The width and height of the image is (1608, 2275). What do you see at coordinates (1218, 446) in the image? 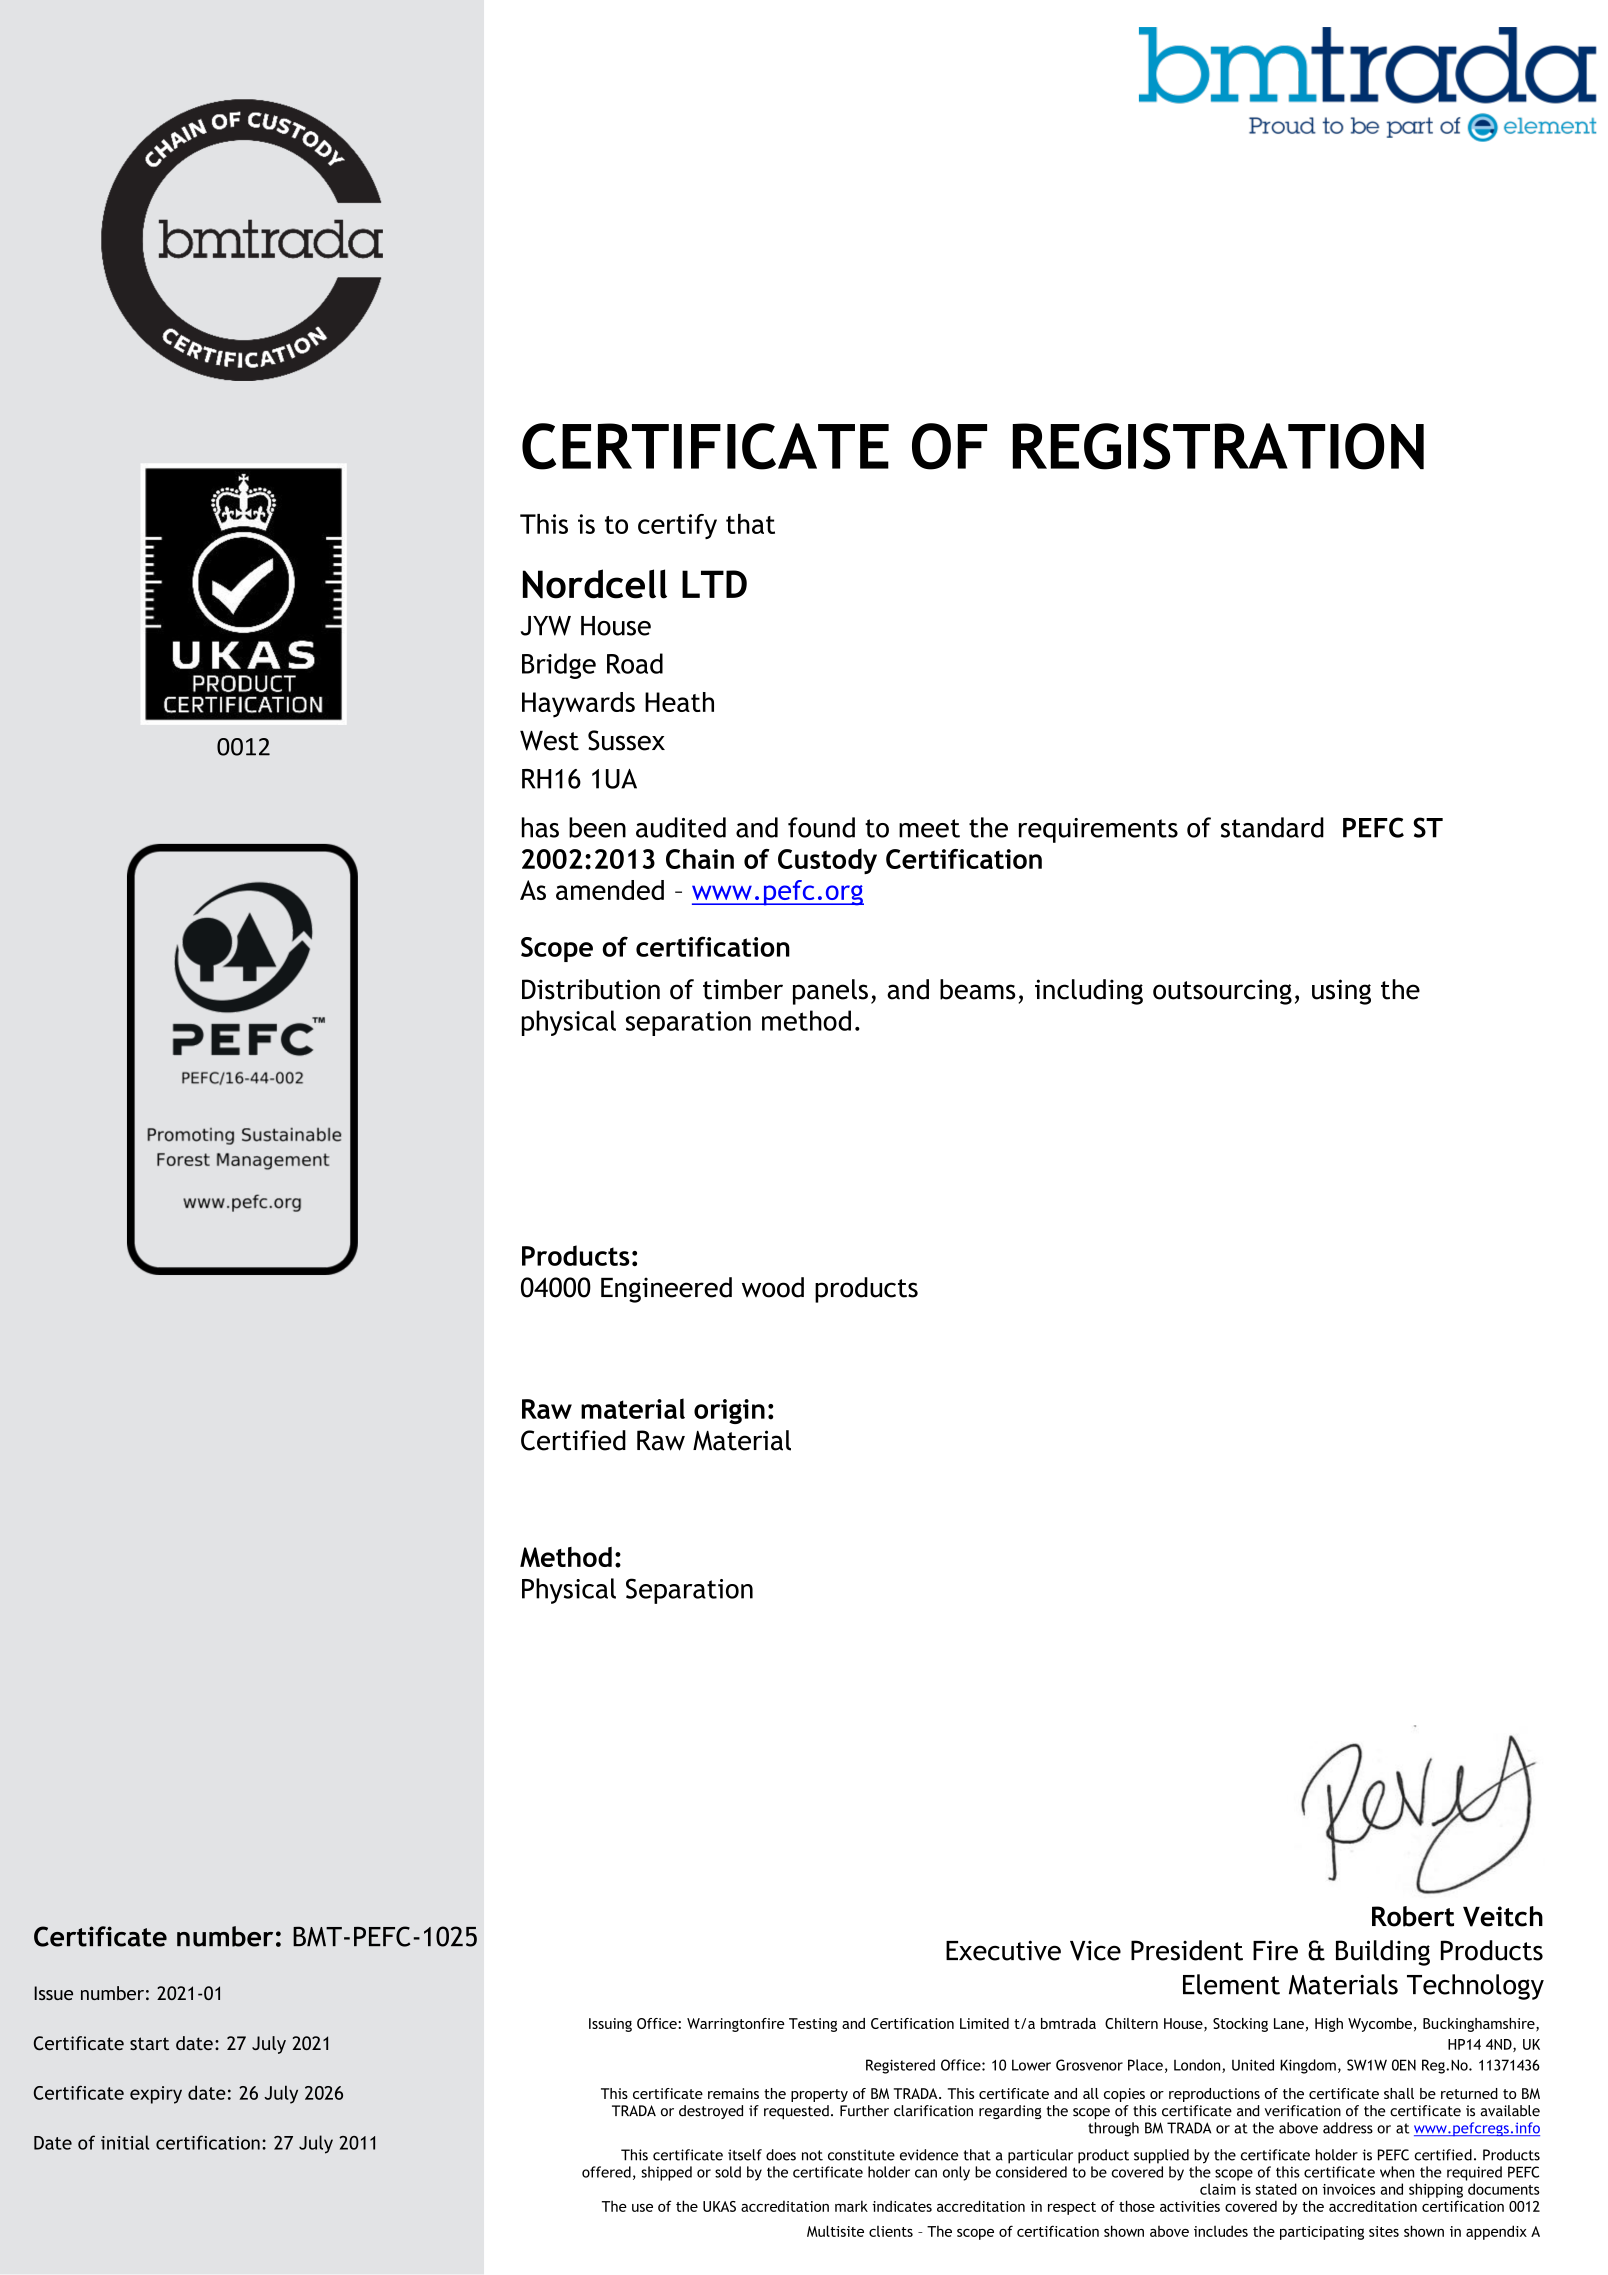
I see `REGISTRATION` at bounding box center [1218, 446].
